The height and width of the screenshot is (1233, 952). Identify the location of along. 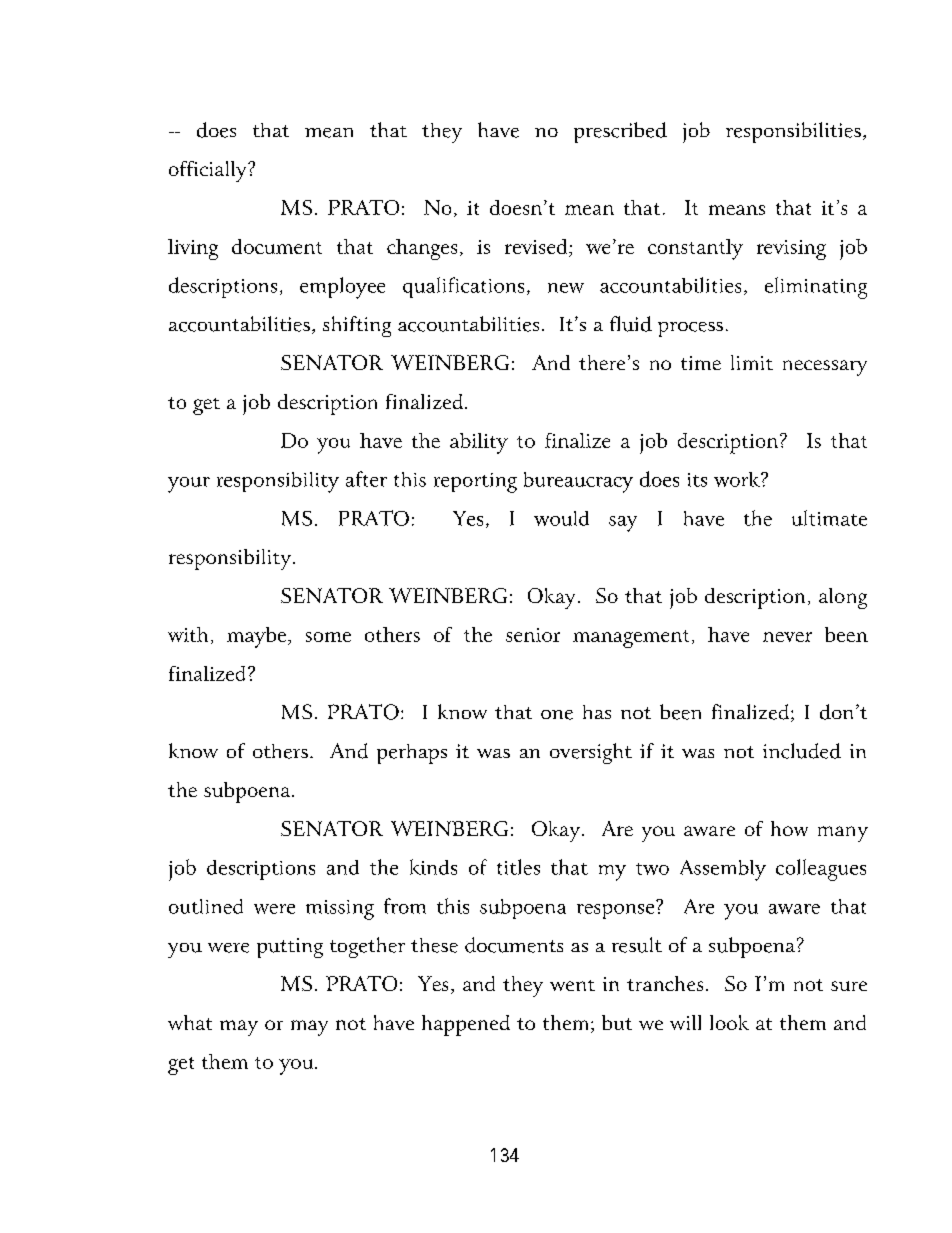
(843, 598).
